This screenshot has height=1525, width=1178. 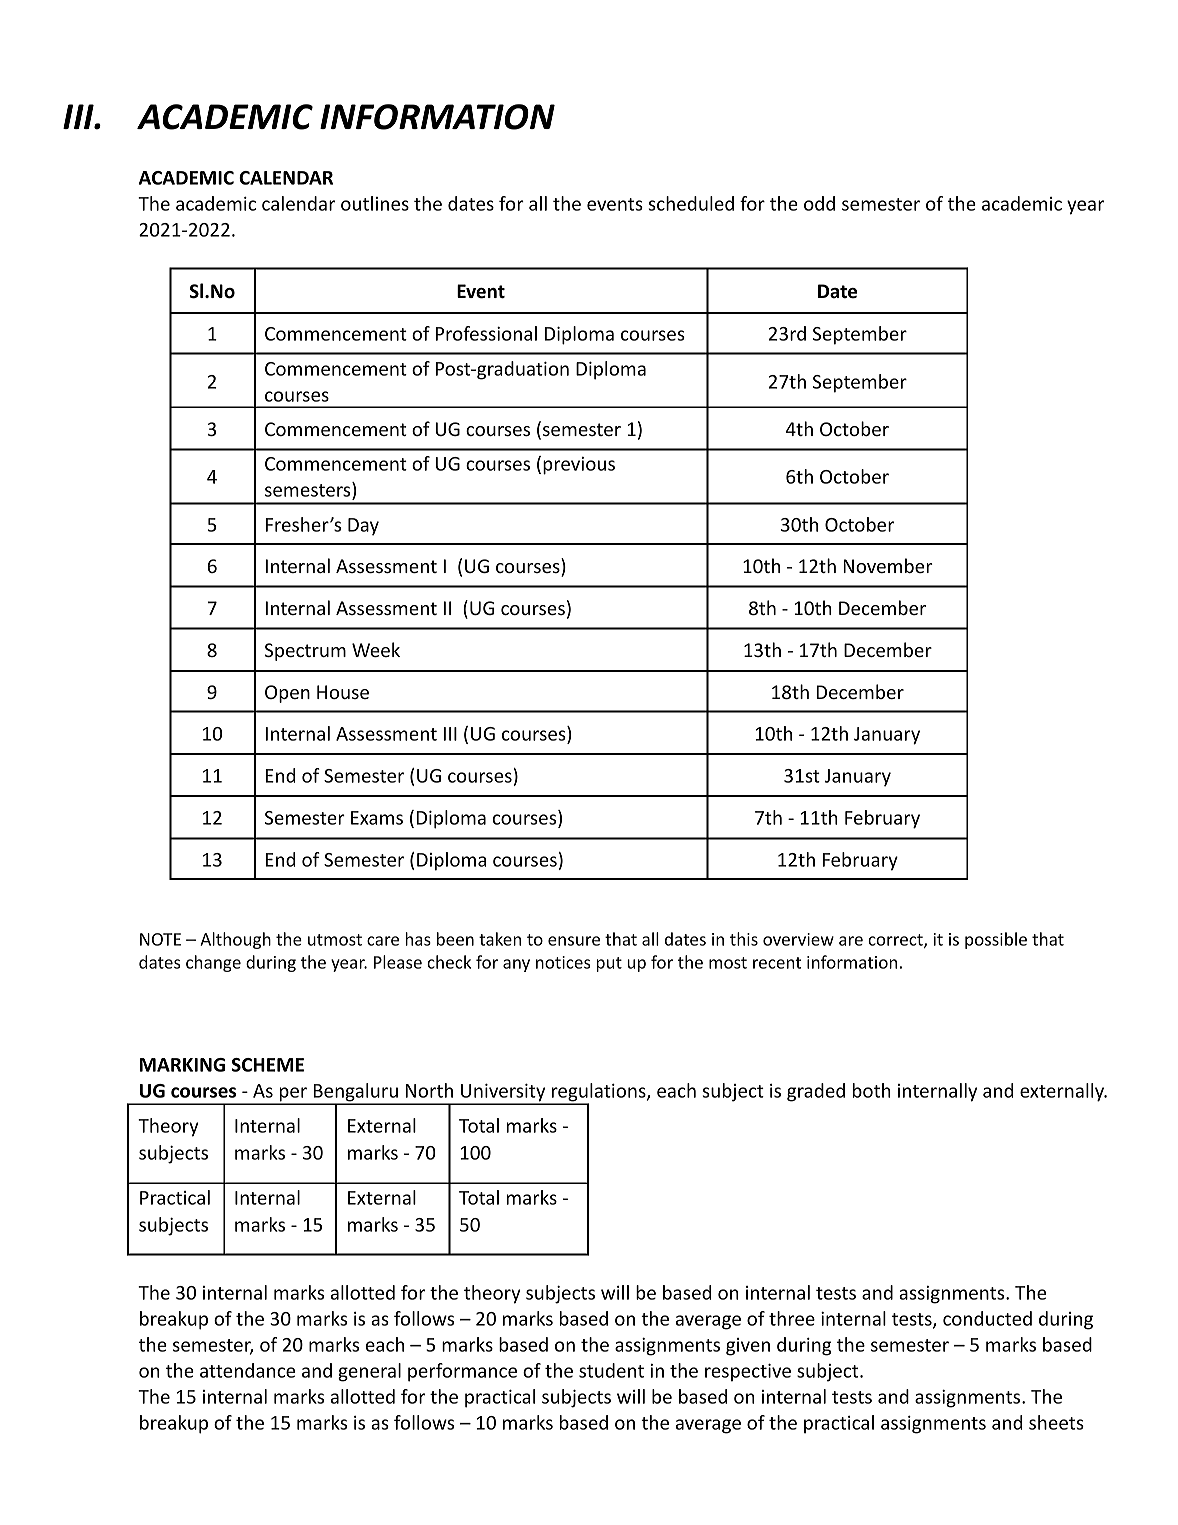 I want to click on previous, so click(x=579, y=466).
